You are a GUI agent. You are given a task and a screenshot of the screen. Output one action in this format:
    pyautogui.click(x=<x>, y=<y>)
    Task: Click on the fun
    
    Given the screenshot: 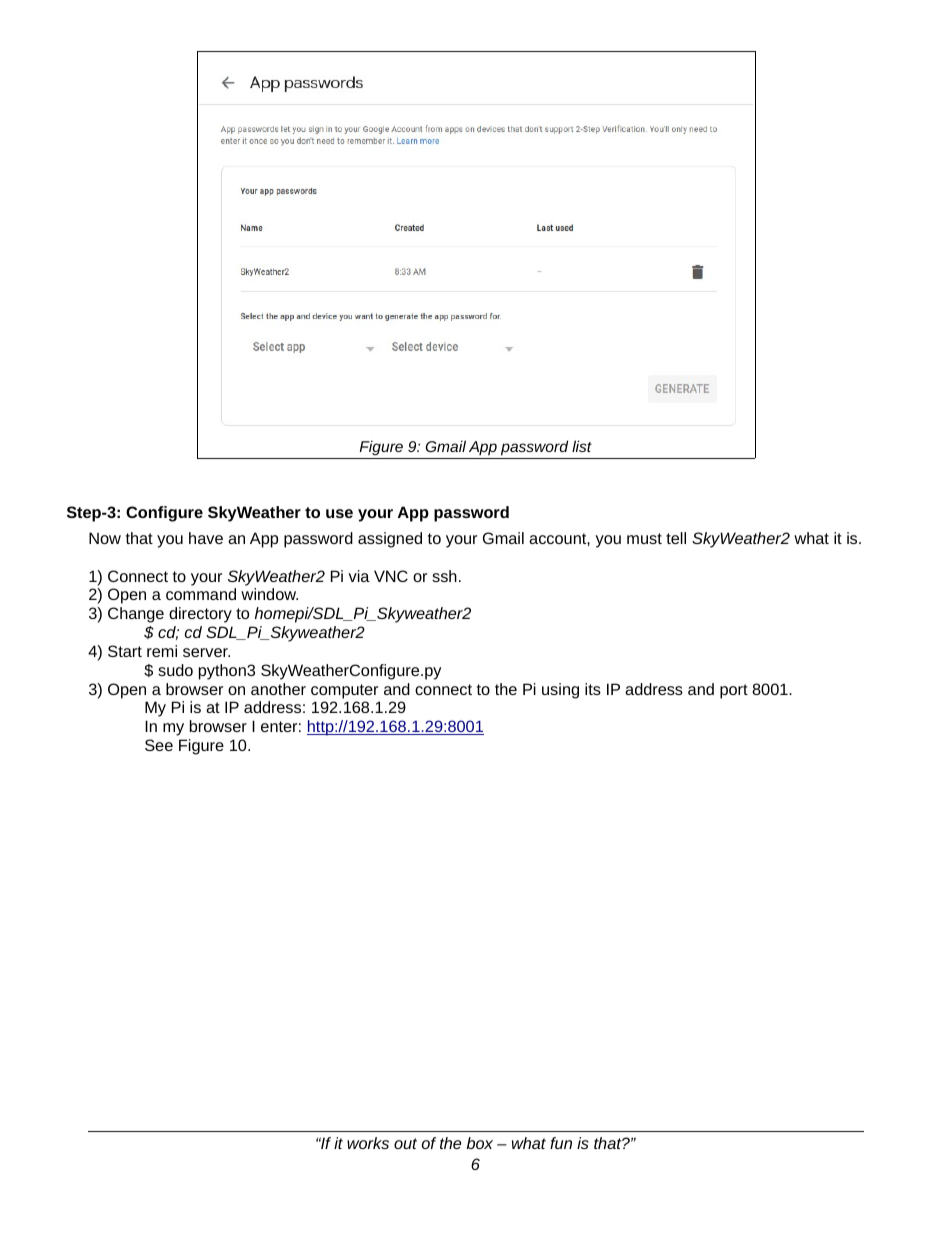 What is the action you would take?
    pyautogui.click(x=561, y=1143)
